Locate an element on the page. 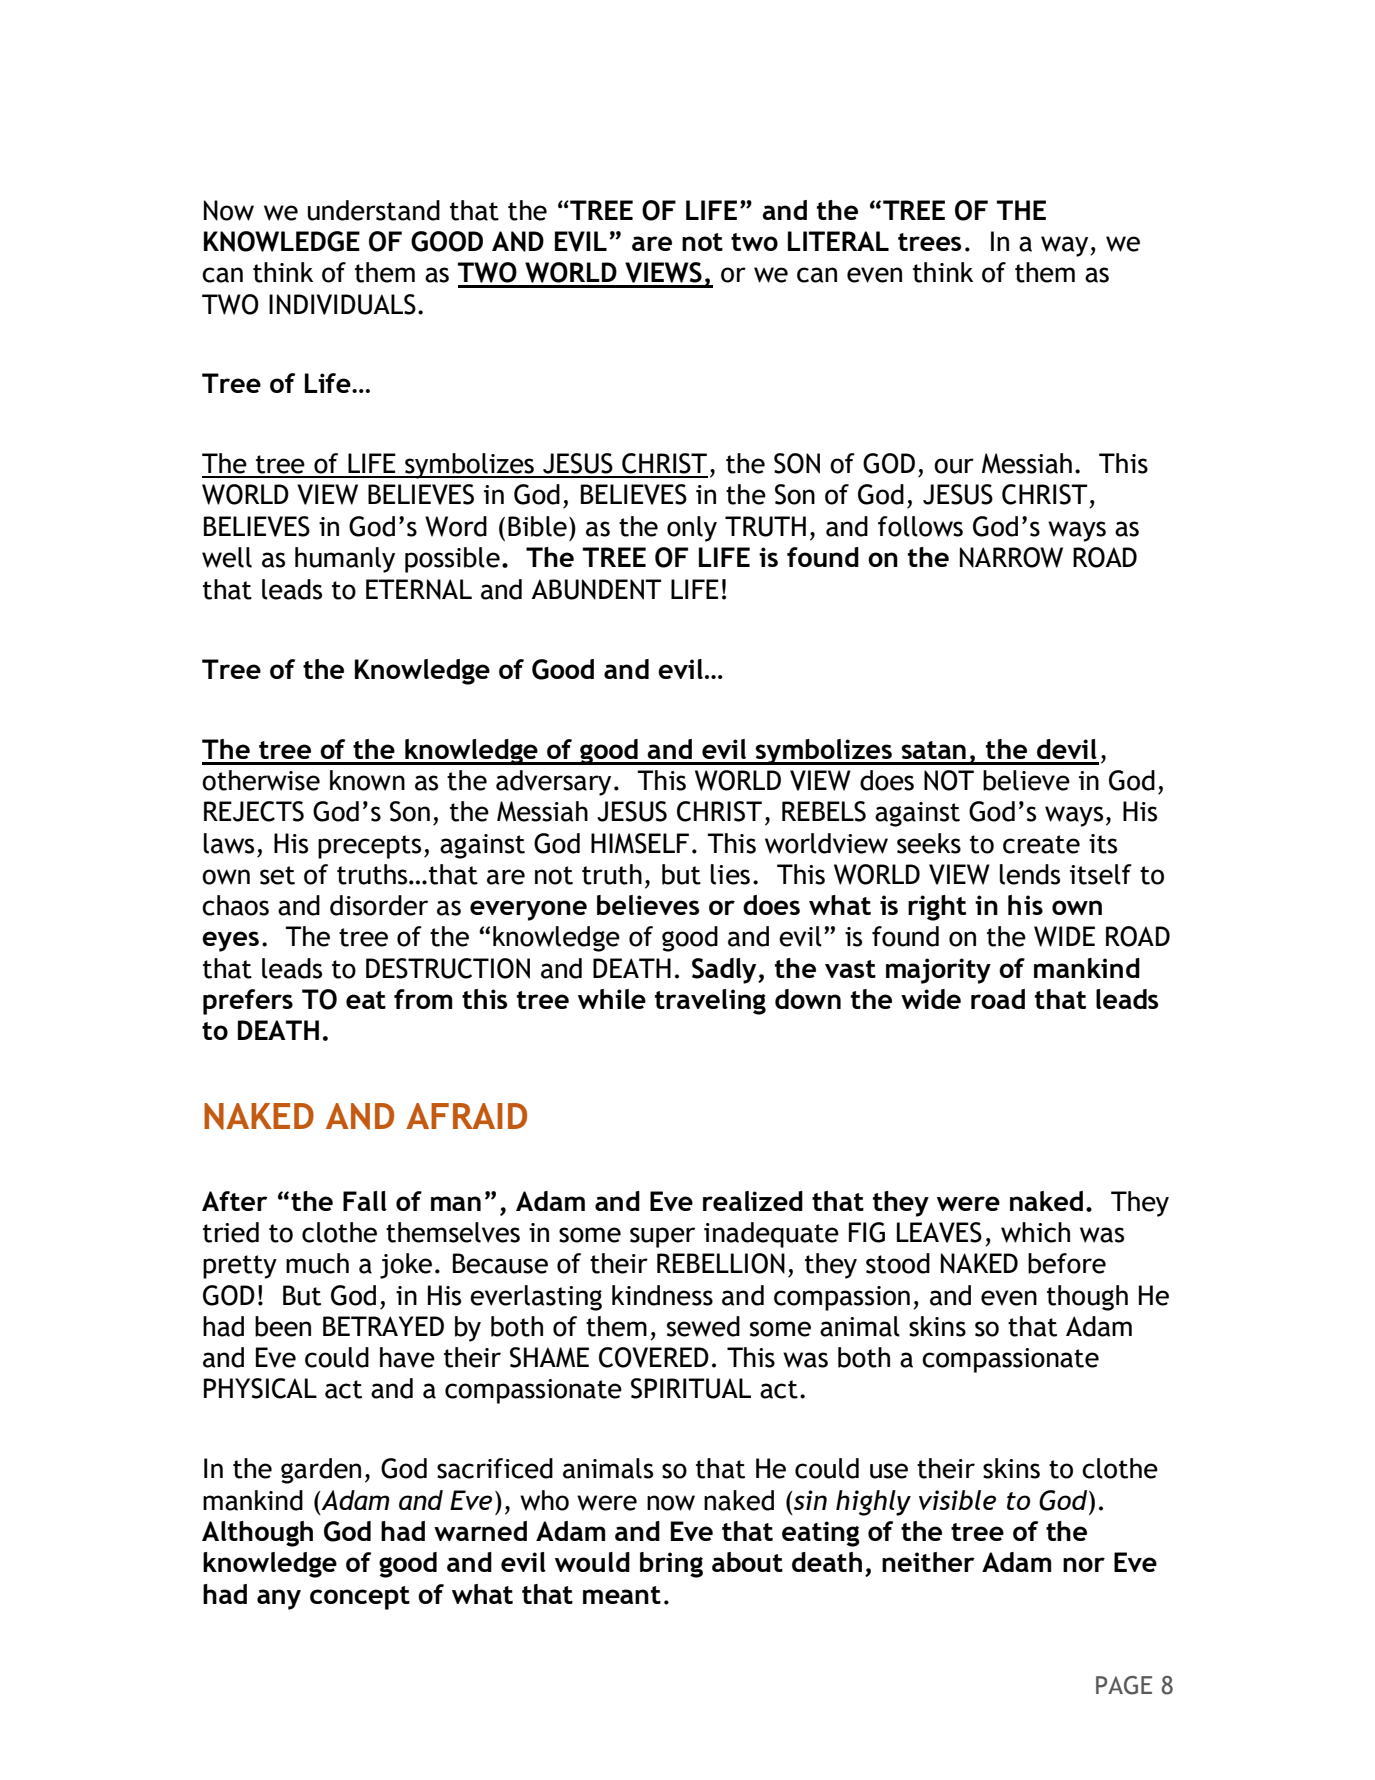 The image size is (1375, 1780). much is located at coordinates (317, 1263).
